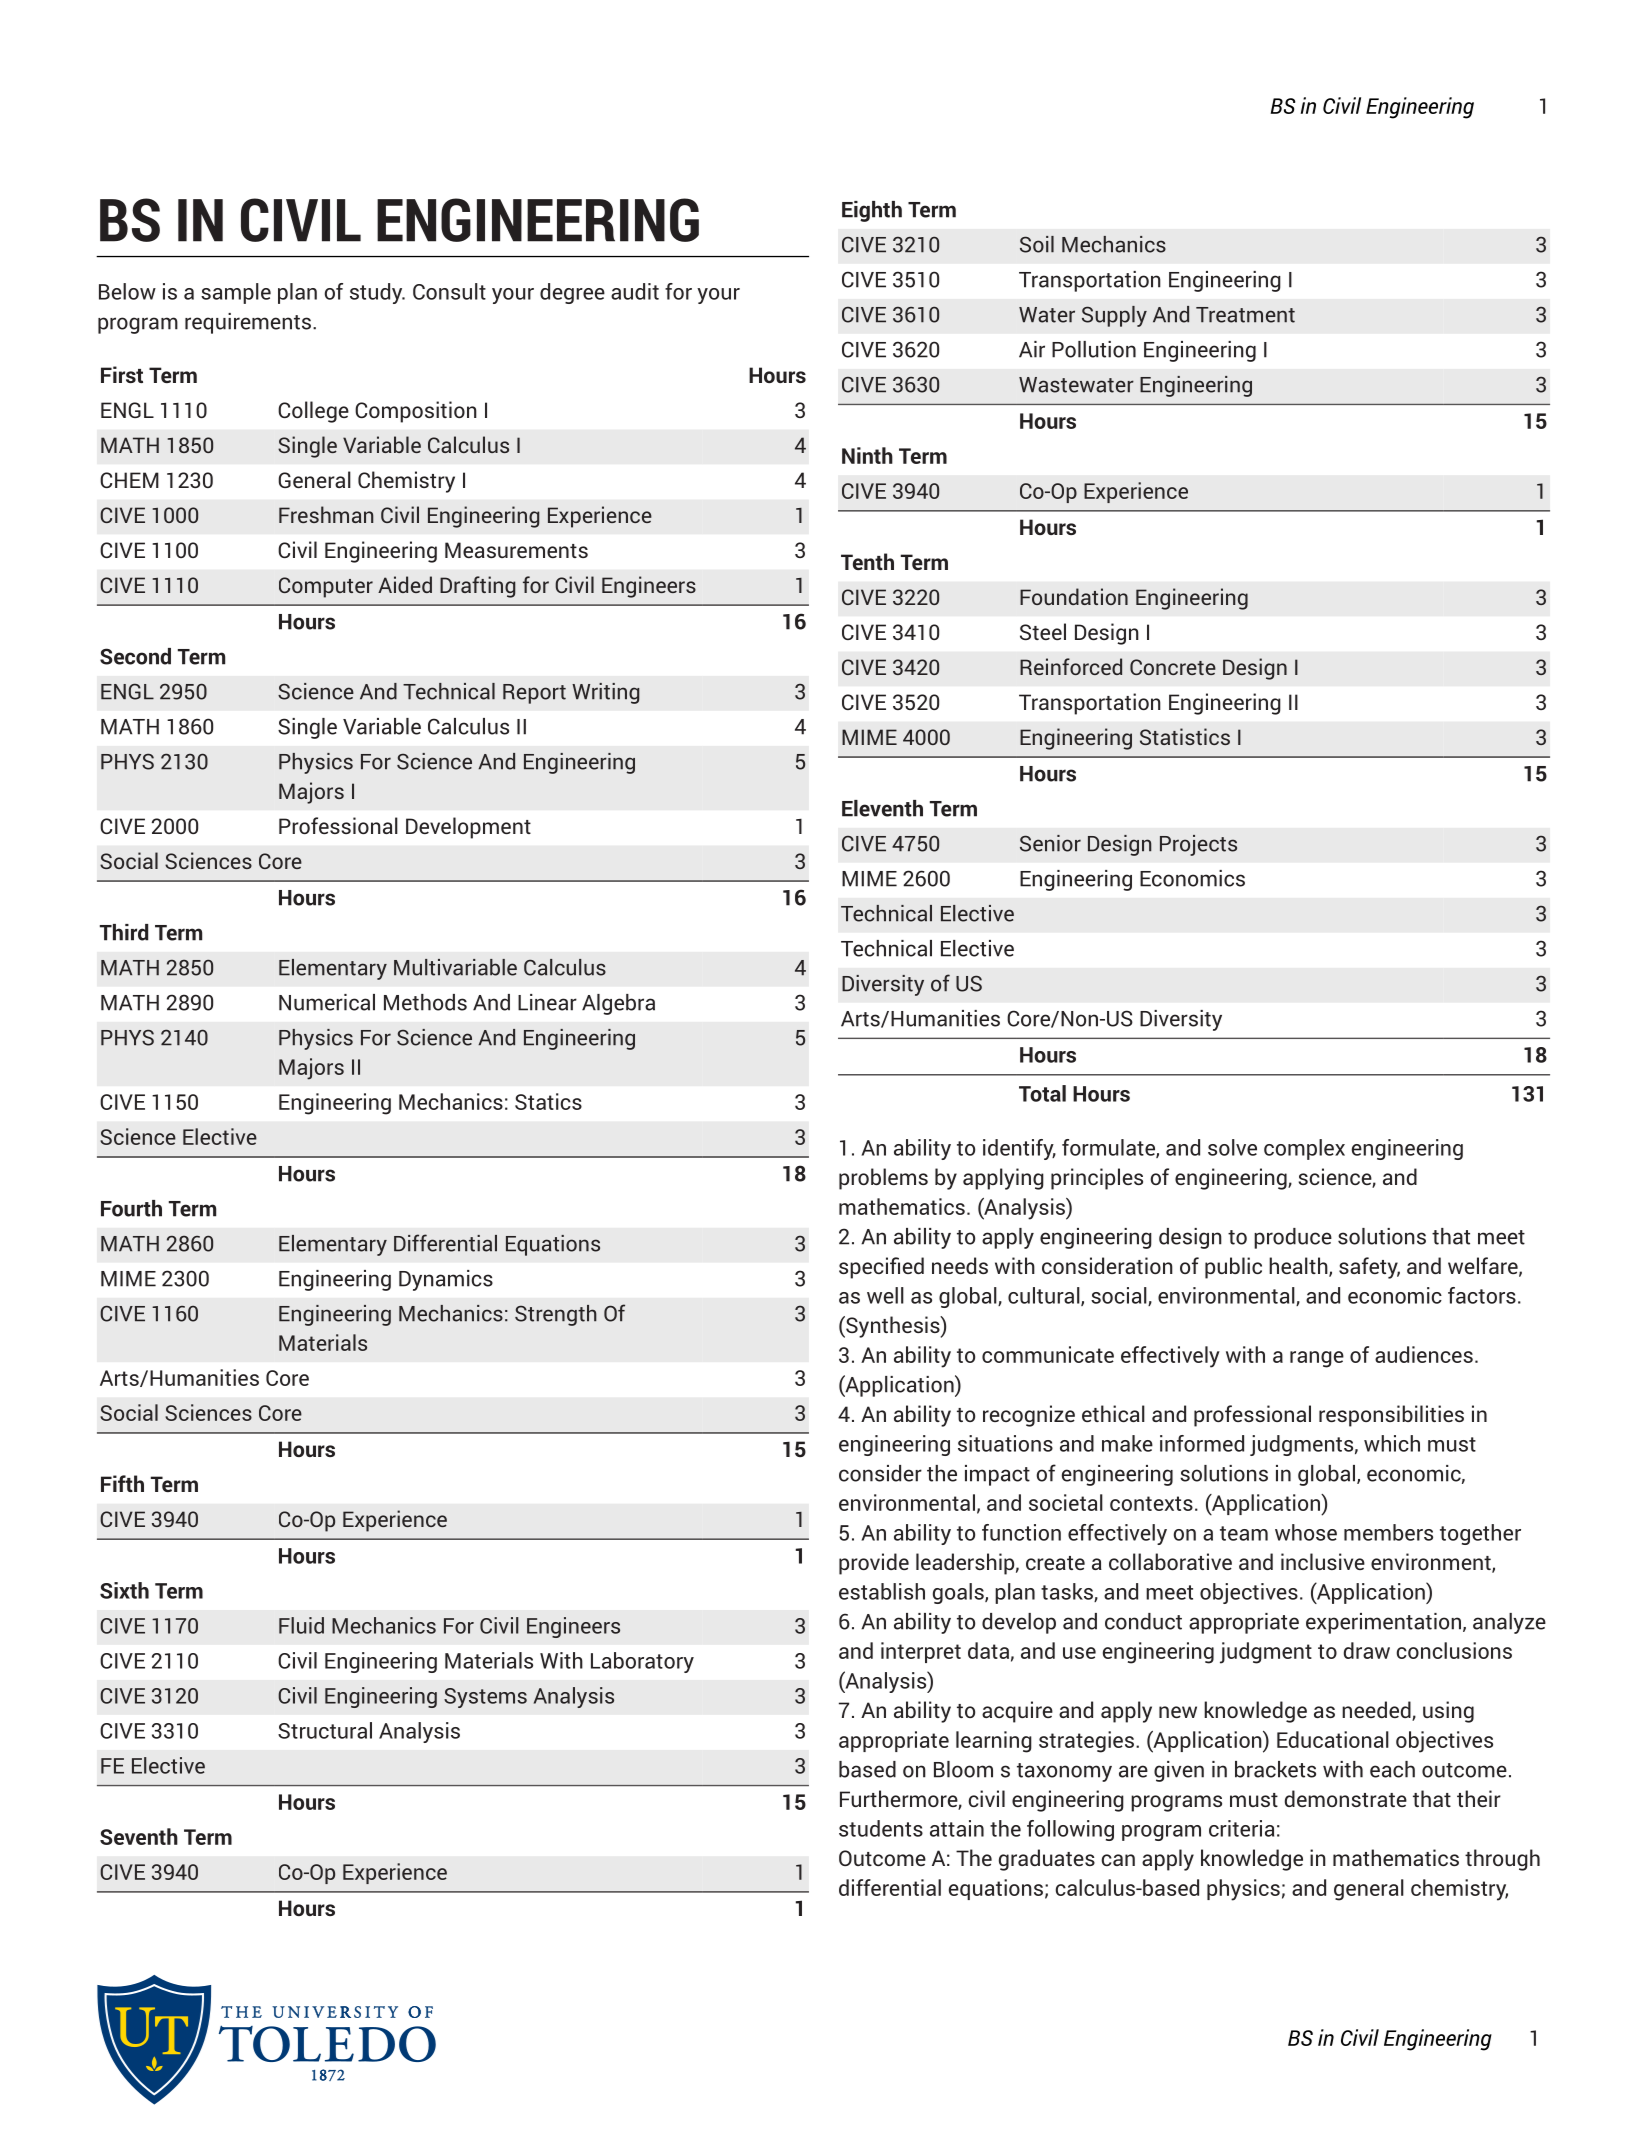 The height and width of the screenshot is (2132, 1647). Describe the element at coordinates (1346, 1798) in the screenshot. I see `demonstrate` at that location.
